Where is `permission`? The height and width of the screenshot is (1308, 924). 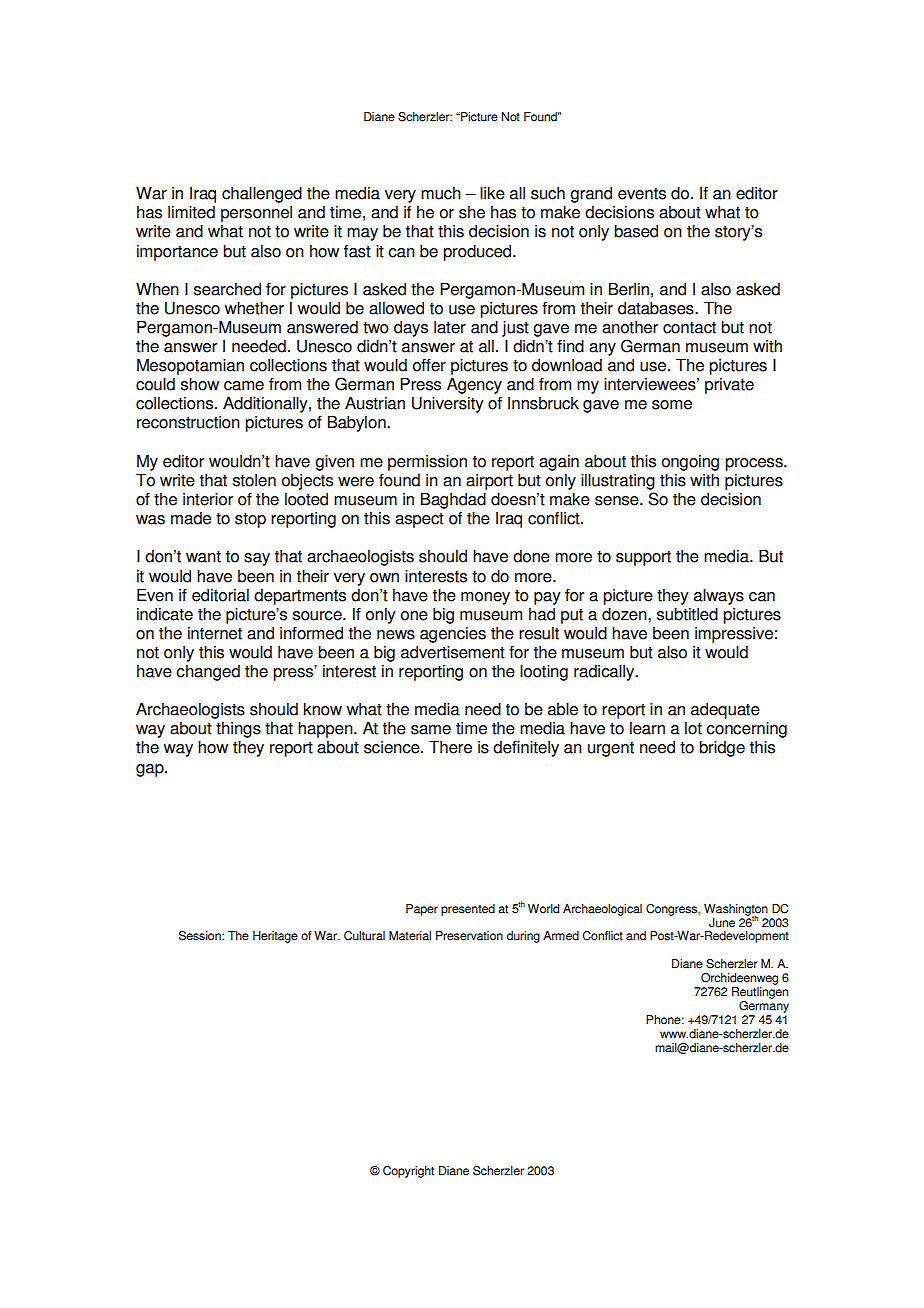 permission is located at coordinates (427, 463).
